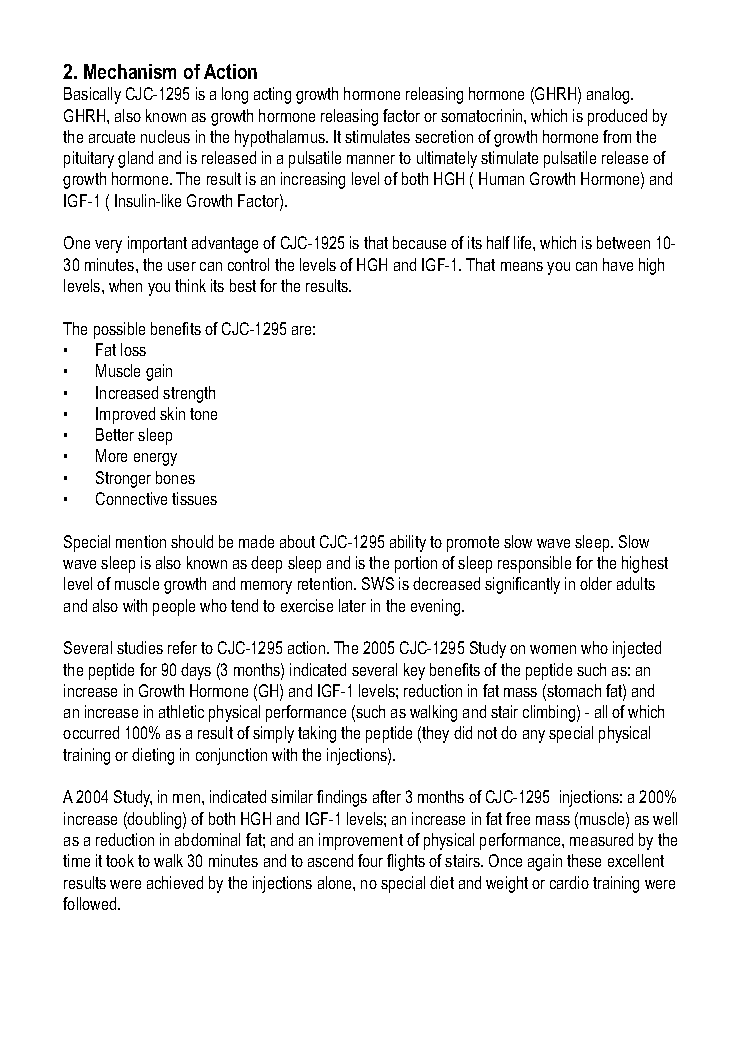 The width and height of the page is (745, 1057). What do you see at coordinates (371, 159) in the page?
I see `manner` at bounding box center [371, 159].
